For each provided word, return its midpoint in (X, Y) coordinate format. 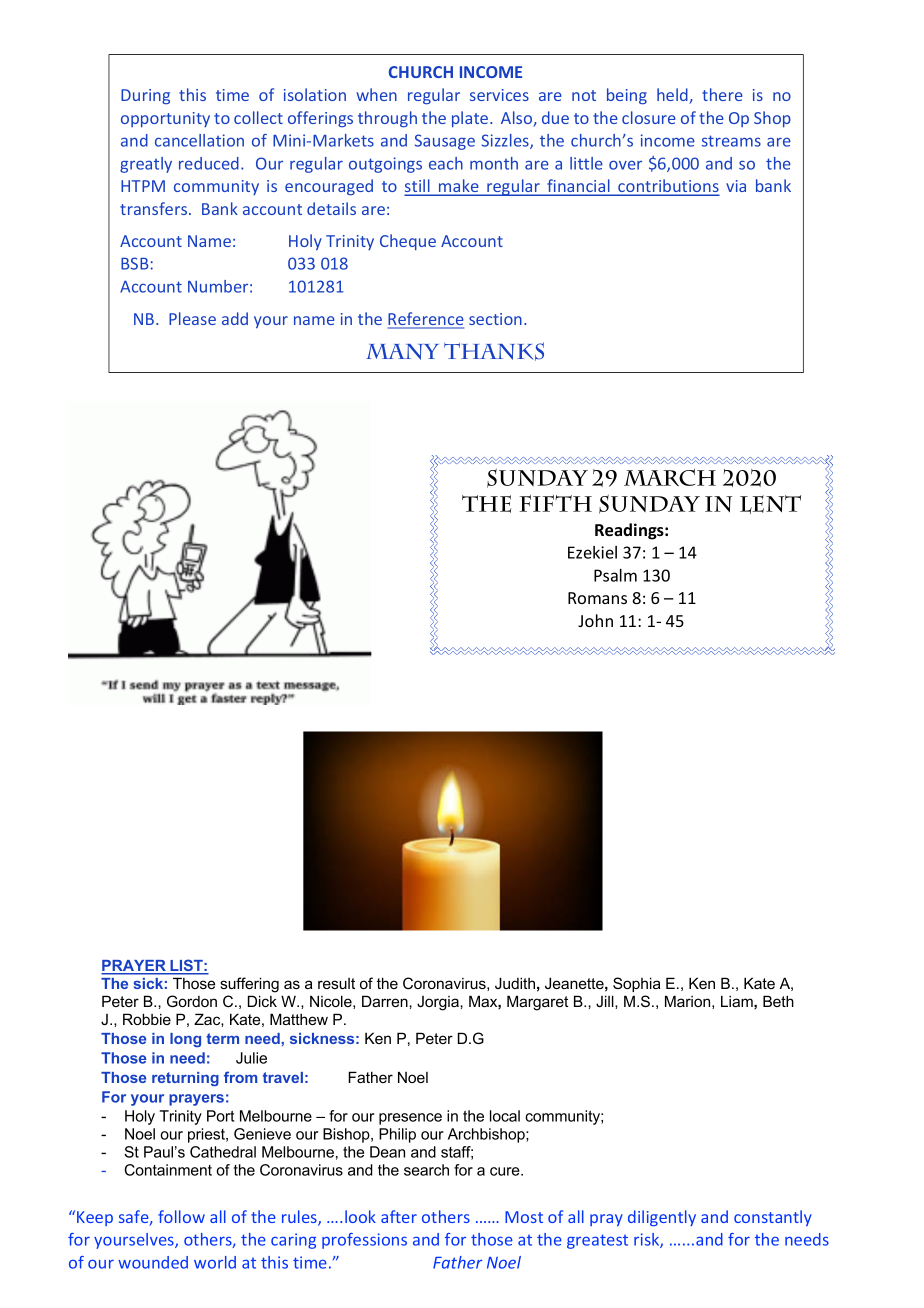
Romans (597, 598)
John (595, 620)
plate (471, 119)
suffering (249, 985)
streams (731, 141)
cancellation (199, 140)
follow (181, 1216)
